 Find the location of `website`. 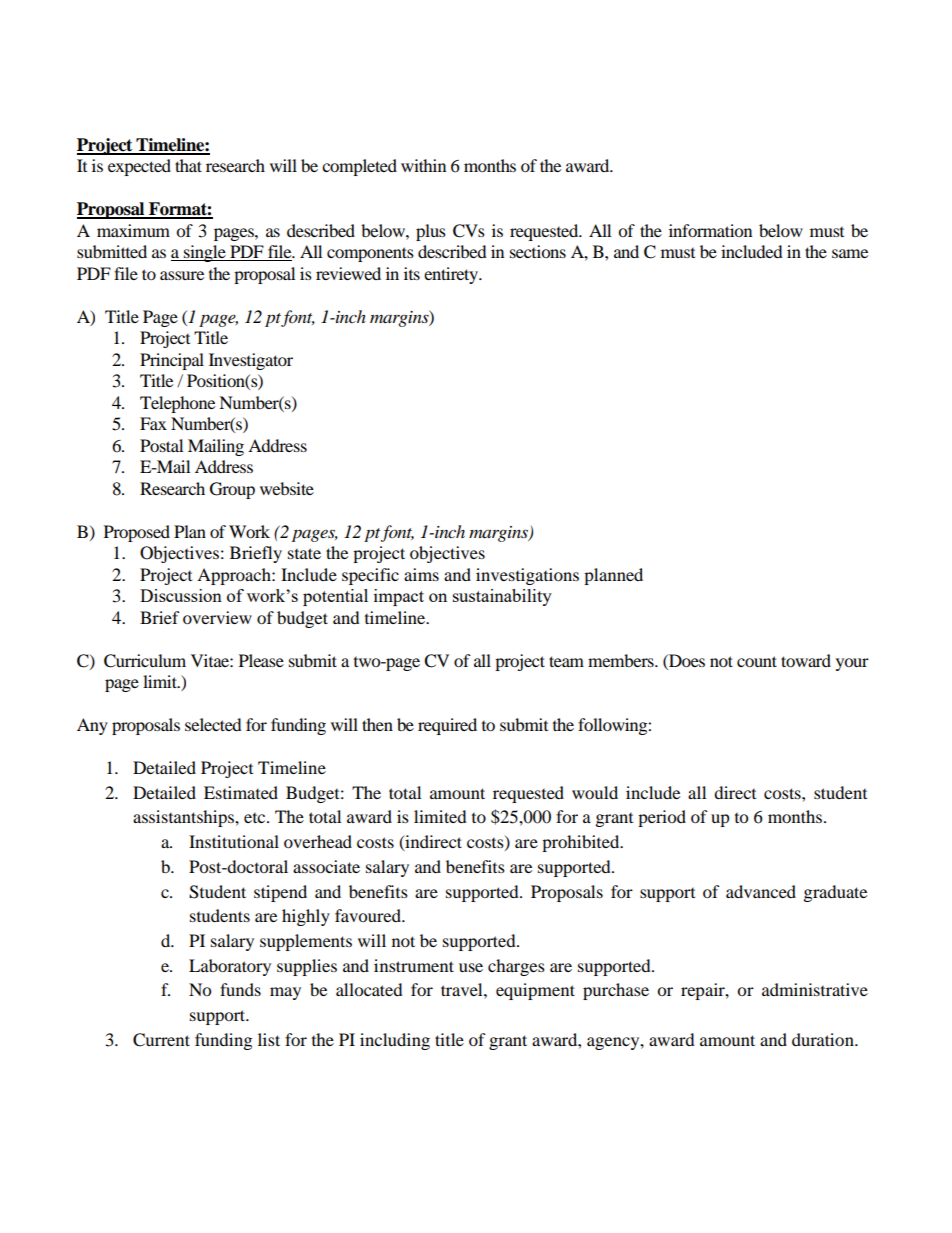

website is located at coordinates (287, 488).
